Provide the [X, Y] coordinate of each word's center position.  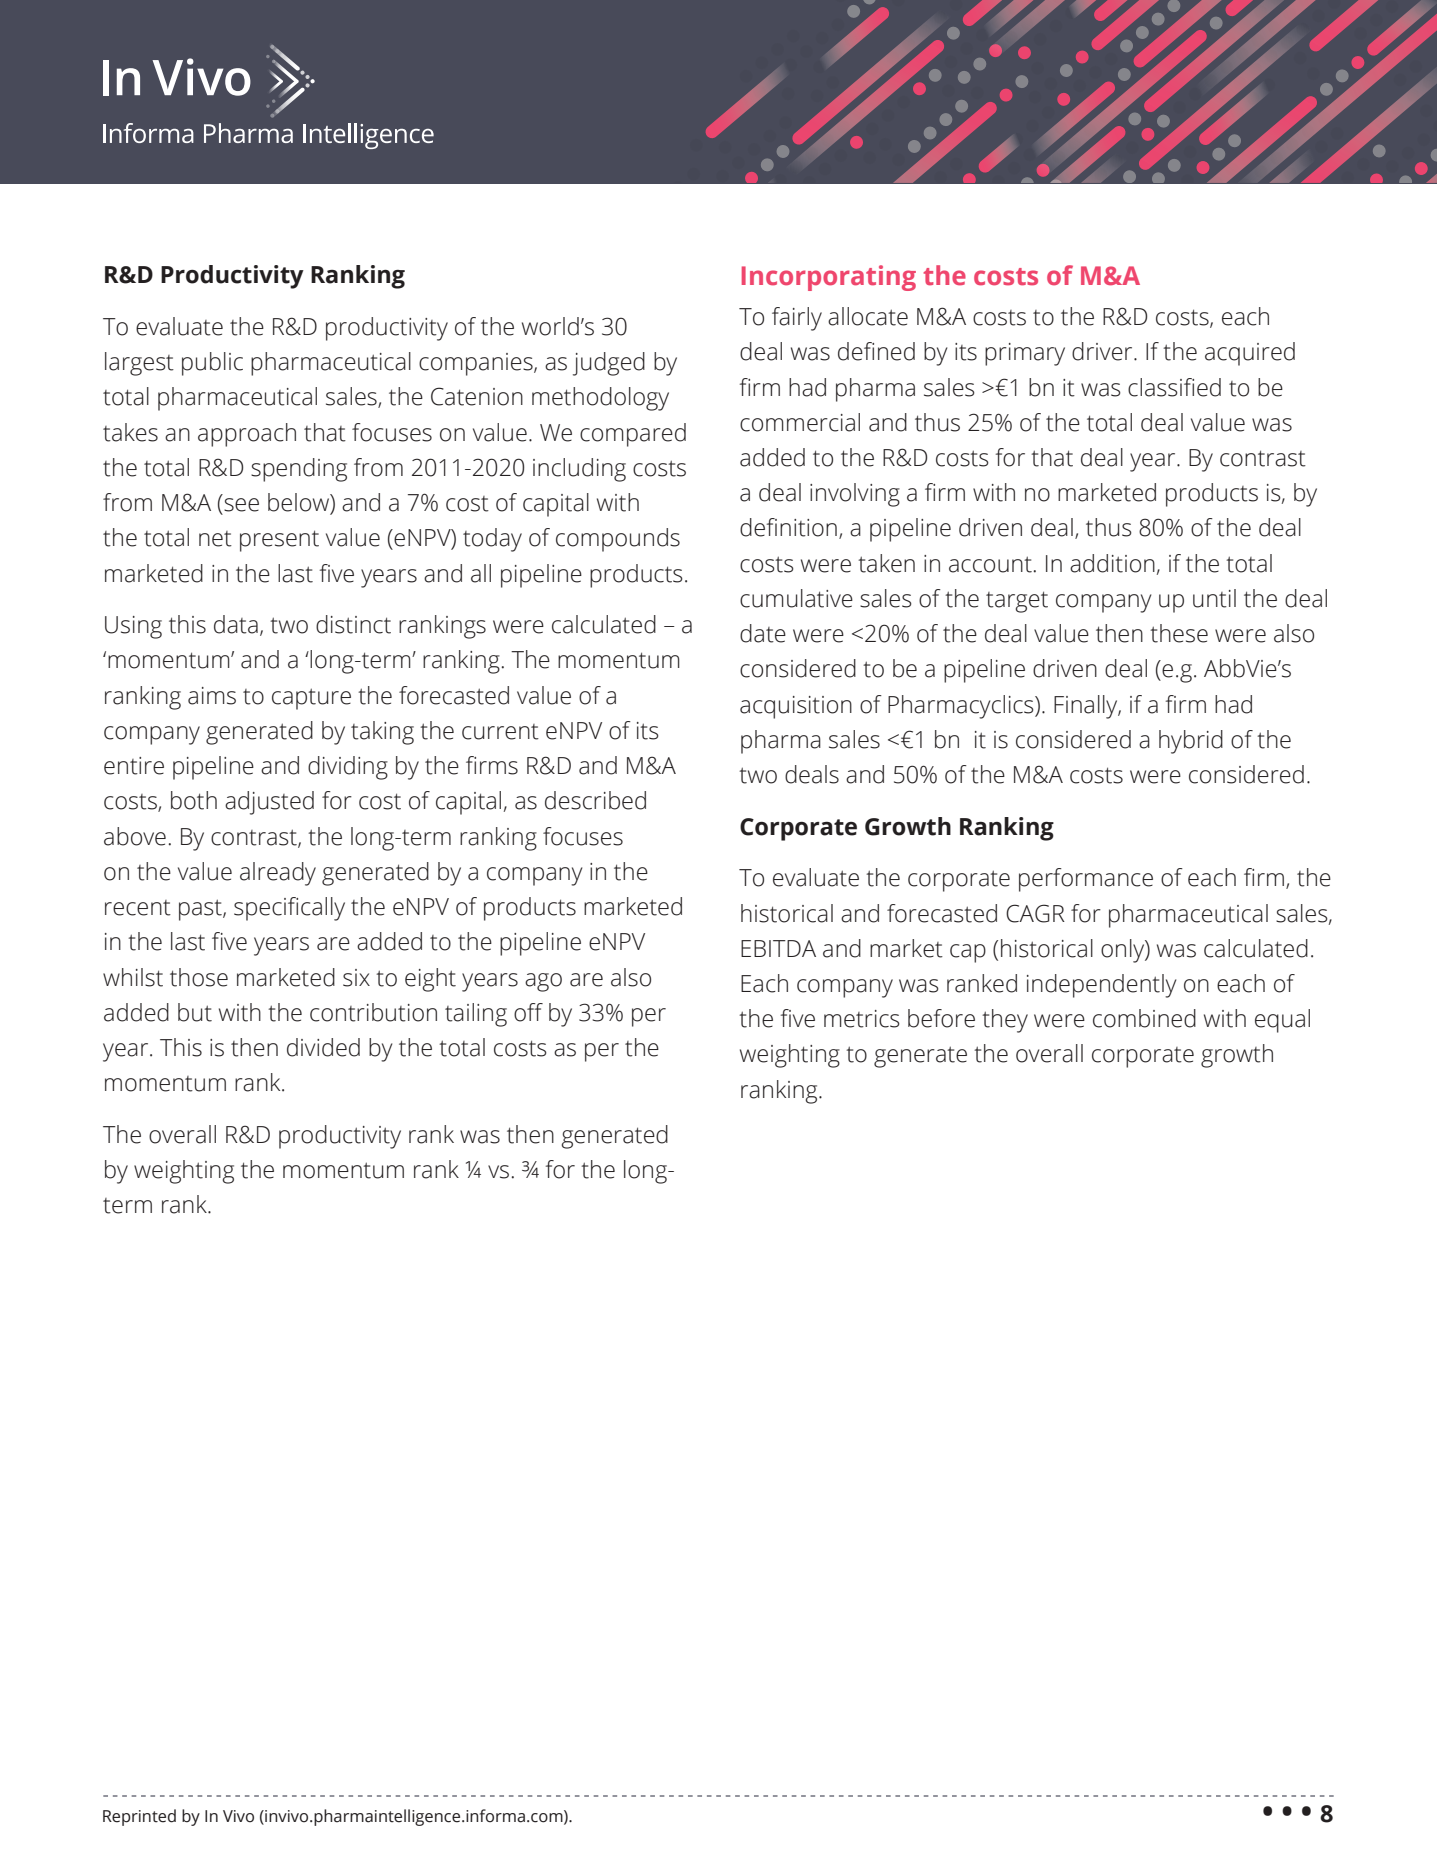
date [763, 633]
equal [1282, 1021]
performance [1086, 880]
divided [323, 1047]
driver [1103, 351]
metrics [862, 1019]
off [528, 1012]
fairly [797, 319]
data [236, 624]
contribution [373, 1012]
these [1179, 633]
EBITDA [778, 948]
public [212, 364]
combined [1144, 1018]
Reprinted [139, 1817]
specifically [289, 909]
